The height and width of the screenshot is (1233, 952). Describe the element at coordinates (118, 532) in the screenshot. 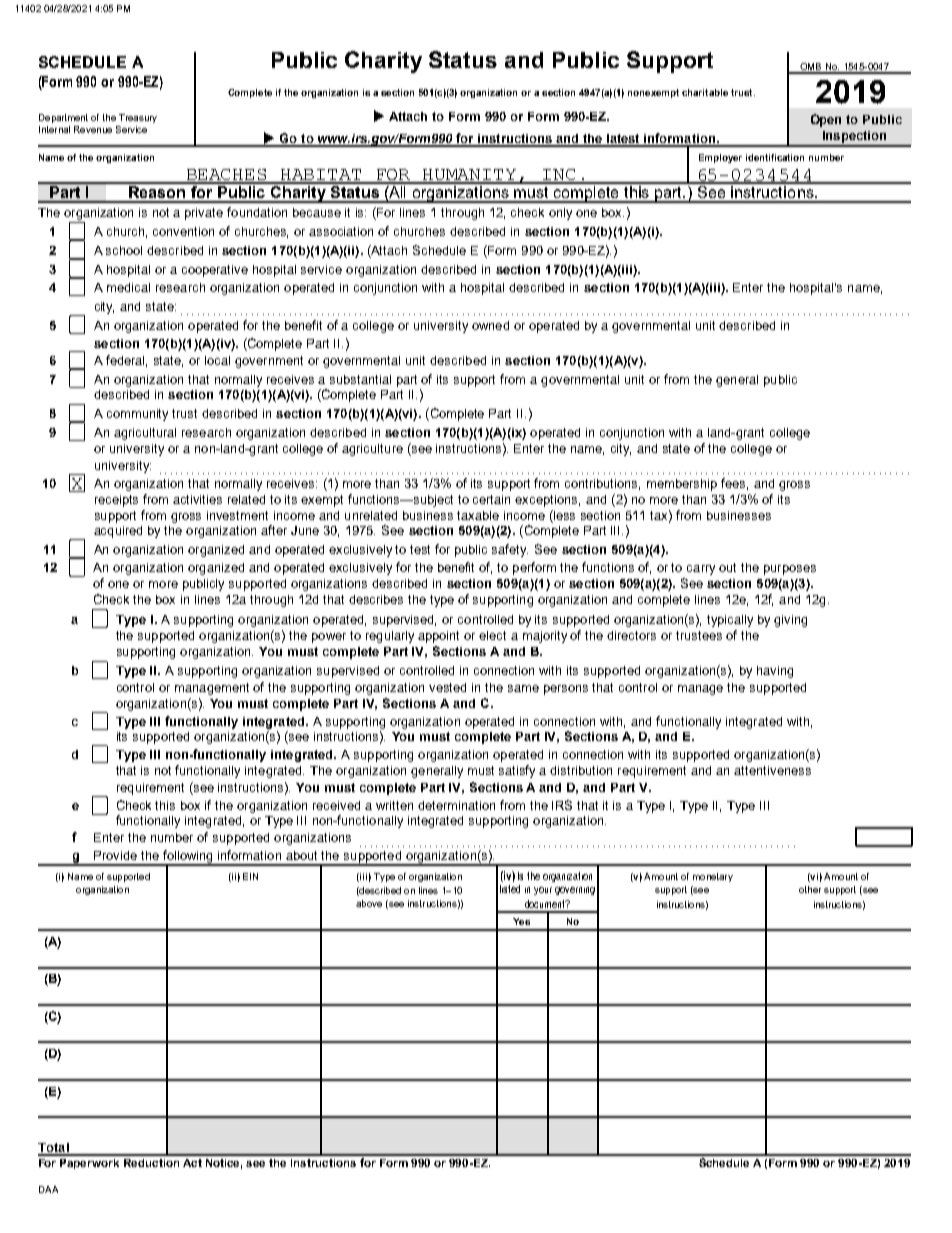

I see `acquired` at that location.
